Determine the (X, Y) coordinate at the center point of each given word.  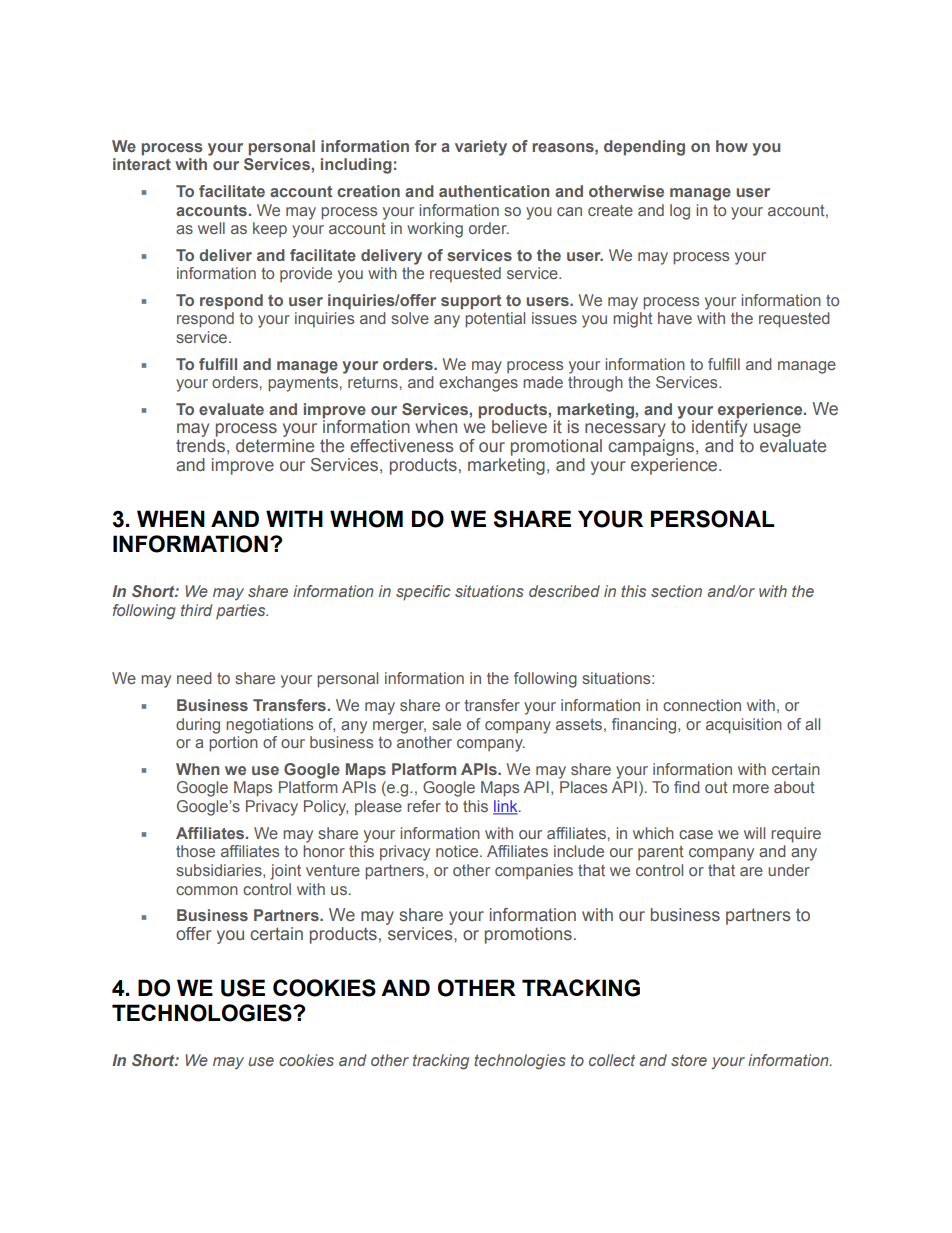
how (732, 146)
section (676, 591)
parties (242, 611)
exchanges (478, 384)
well (211, 228)
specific (423, 593)
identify (719, 429)
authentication (494, 191)
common (207, 890)
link (506, 807)
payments (303, 384)
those (195, 851)
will (754, 833)
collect (612, 1060)
